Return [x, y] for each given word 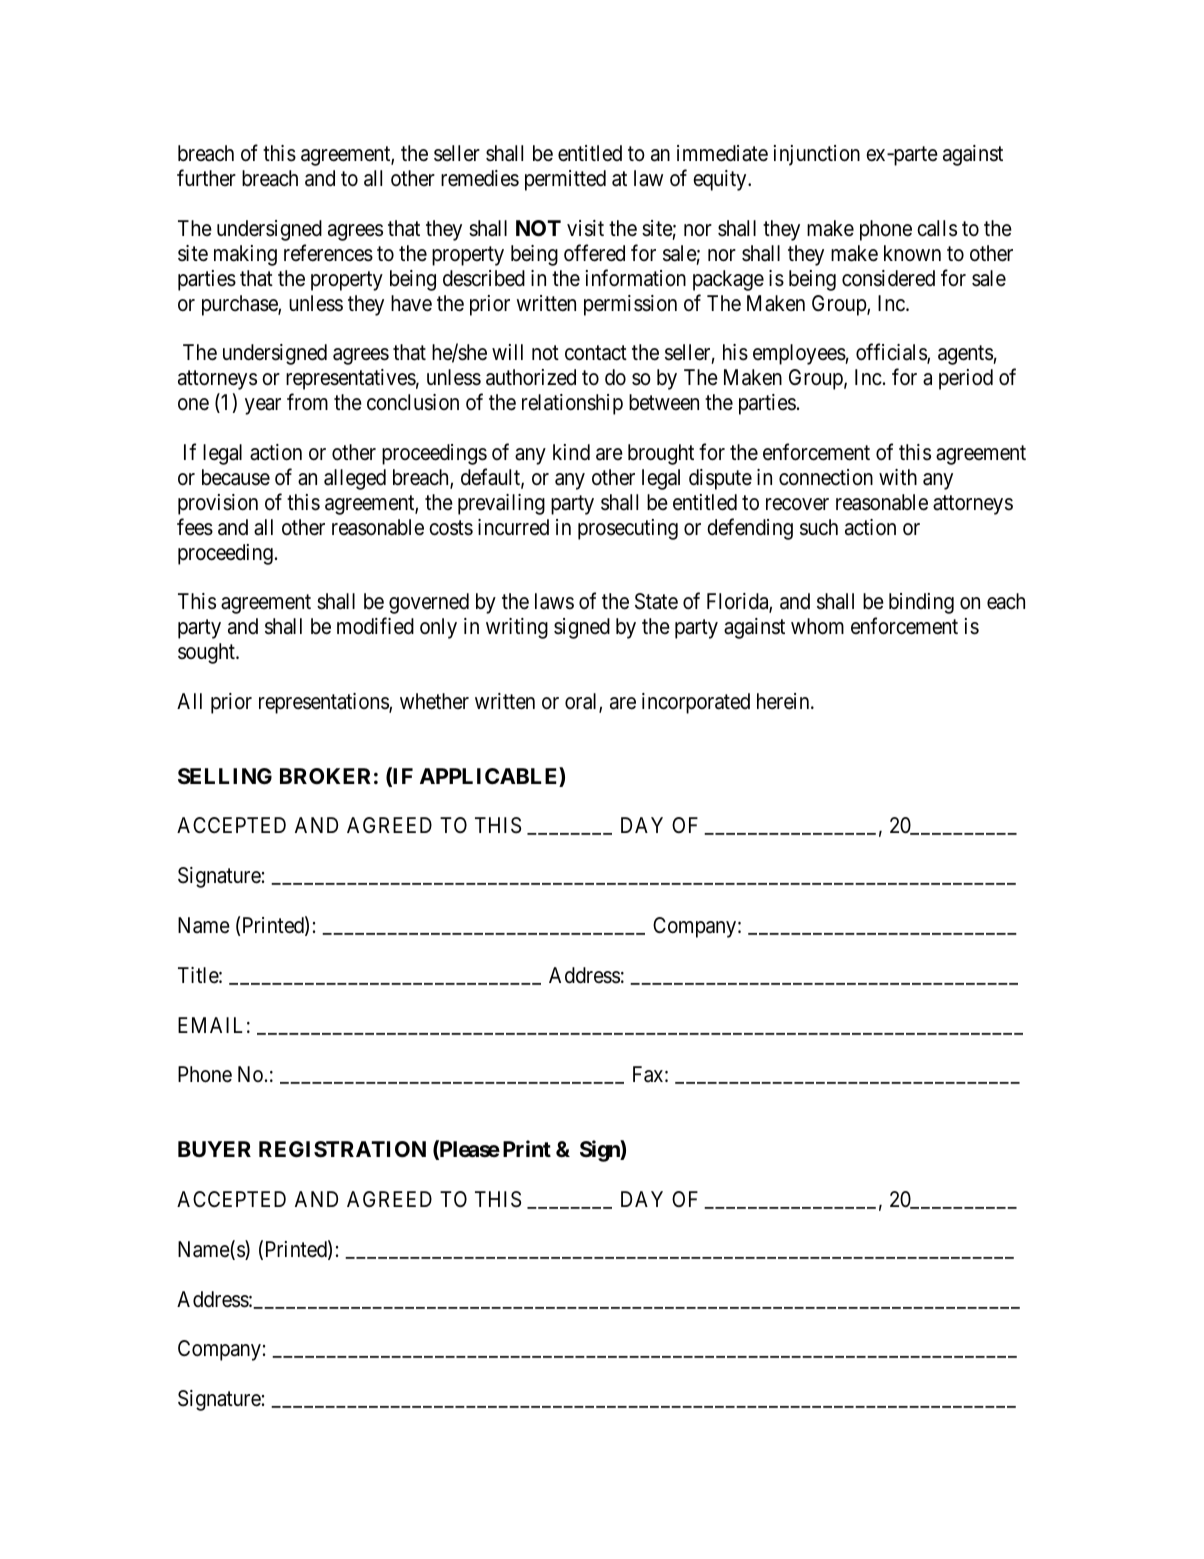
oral [582, 702]
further [206, 177]
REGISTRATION [342, 1149]
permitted [565, 180]
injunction [817, 155]
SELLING [225, 776]
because [236, 477]
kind [571, 452]
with [898, 477]
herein [784, 701]
